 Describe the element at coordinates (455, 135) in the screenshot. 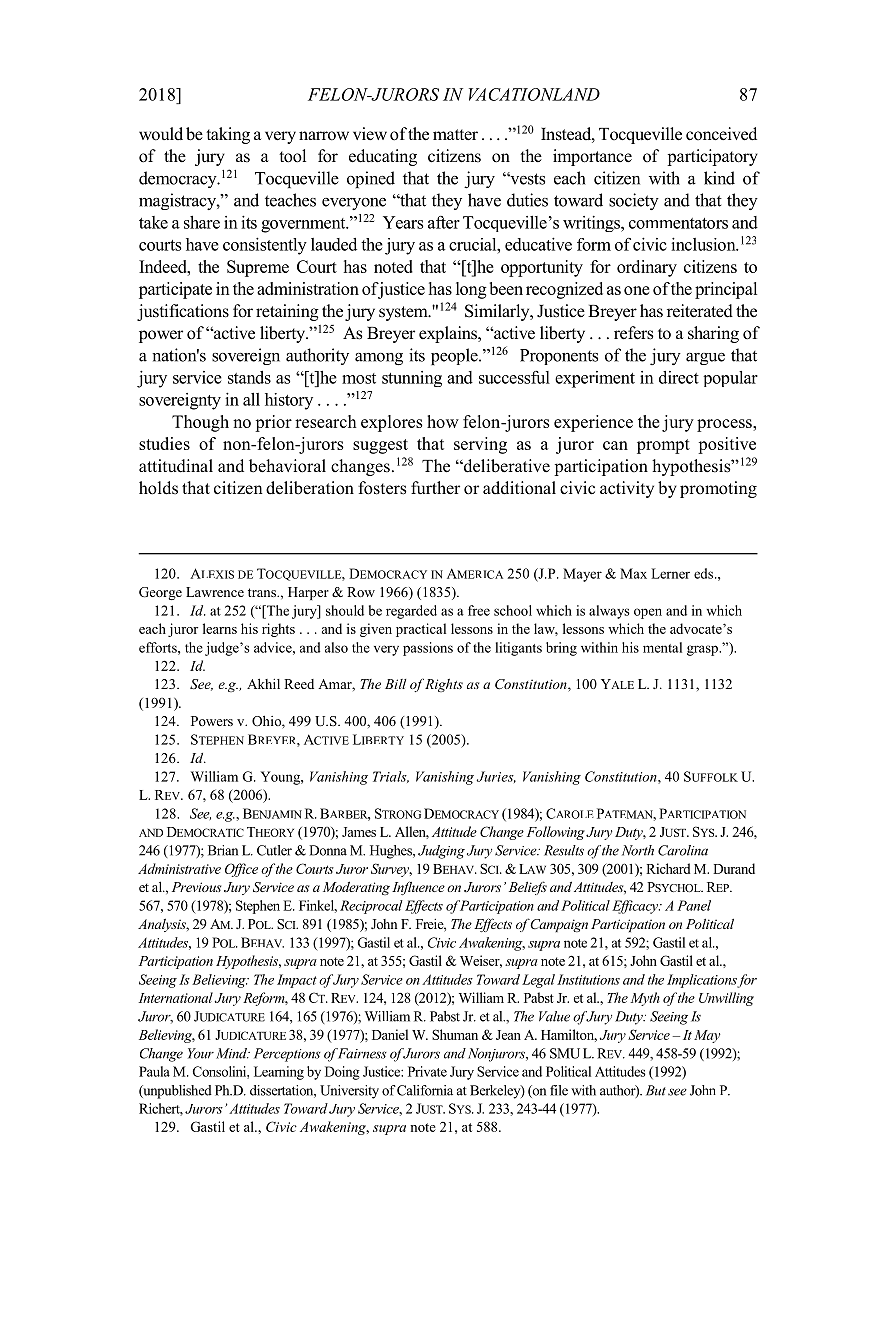

I see `matter` at that location.
